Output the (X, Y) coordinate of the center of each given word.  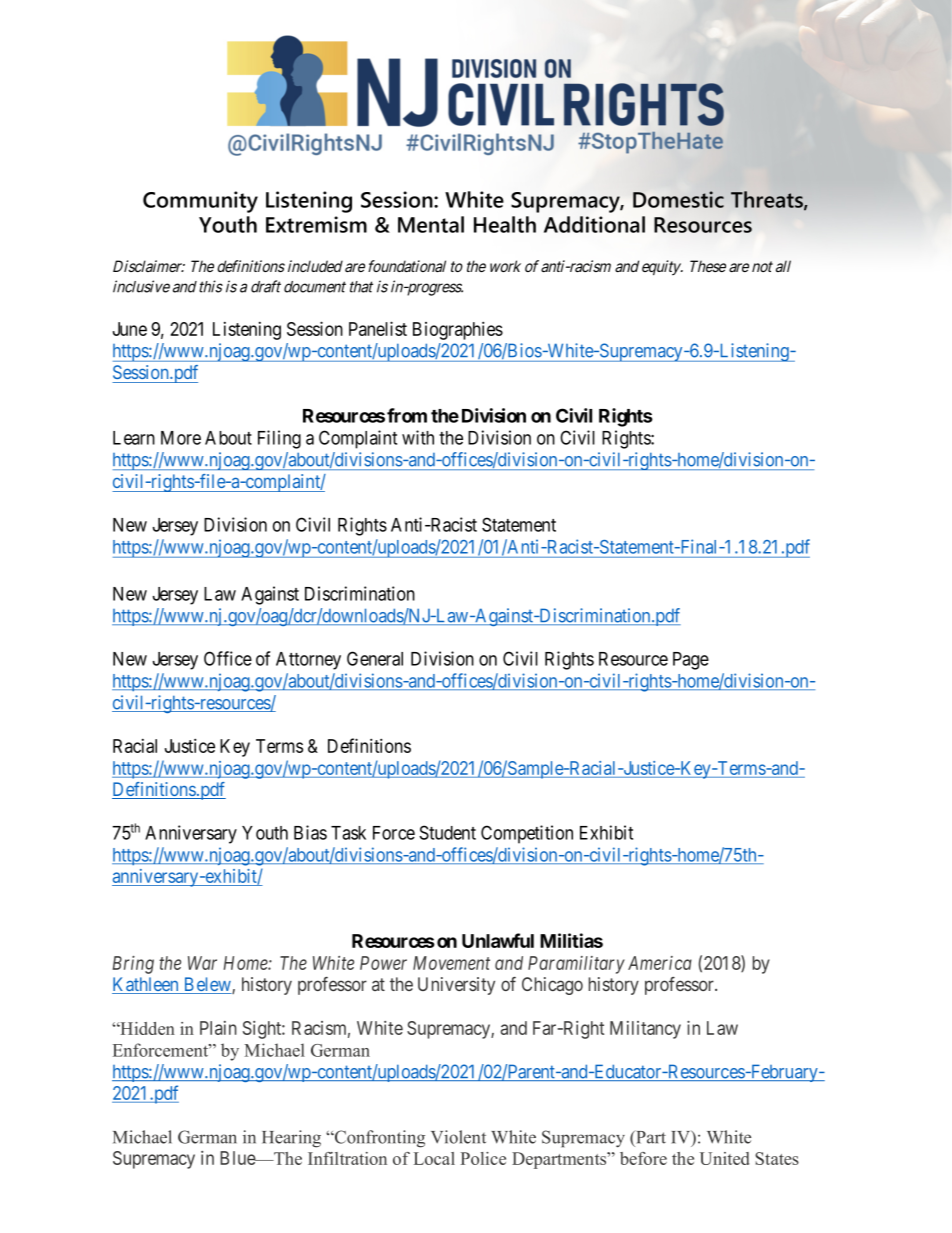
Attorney (308, 661)
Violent (458, 1137)
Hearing (291, 1139)
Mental (431, 224)
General (375, 658)
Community (200, 202)
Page (691, 661)
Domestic (678, 199)
